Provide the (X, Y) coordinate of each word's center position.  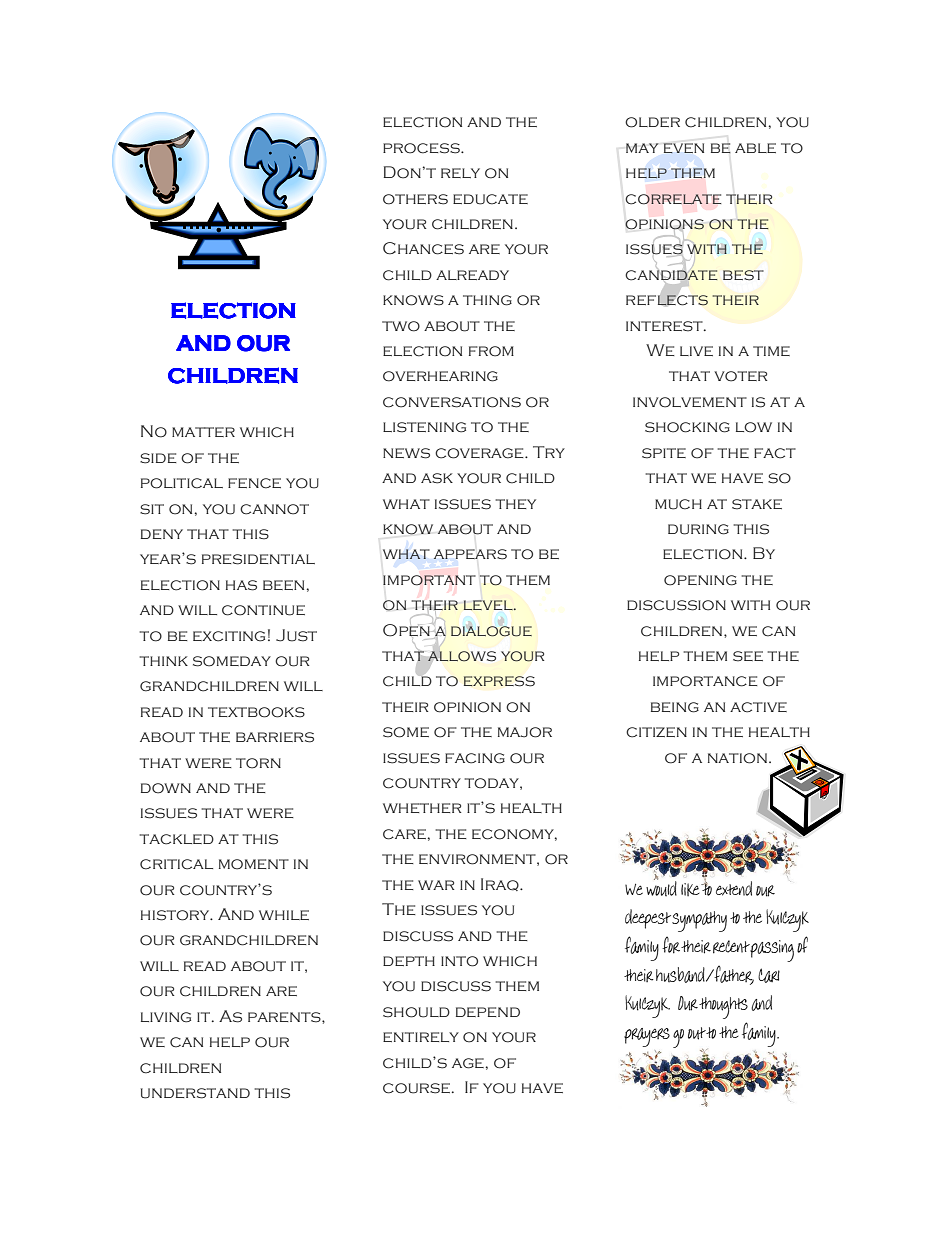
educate (490, 199)
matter (203, 432)
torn (258, 763)
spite (664, 453)
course (416, 1088)
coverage (480, 453)
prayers (647, 1037)
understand (195, 1093)
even (684, 148)
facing (475, 758)
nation (737, 758)
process (422, 148)
